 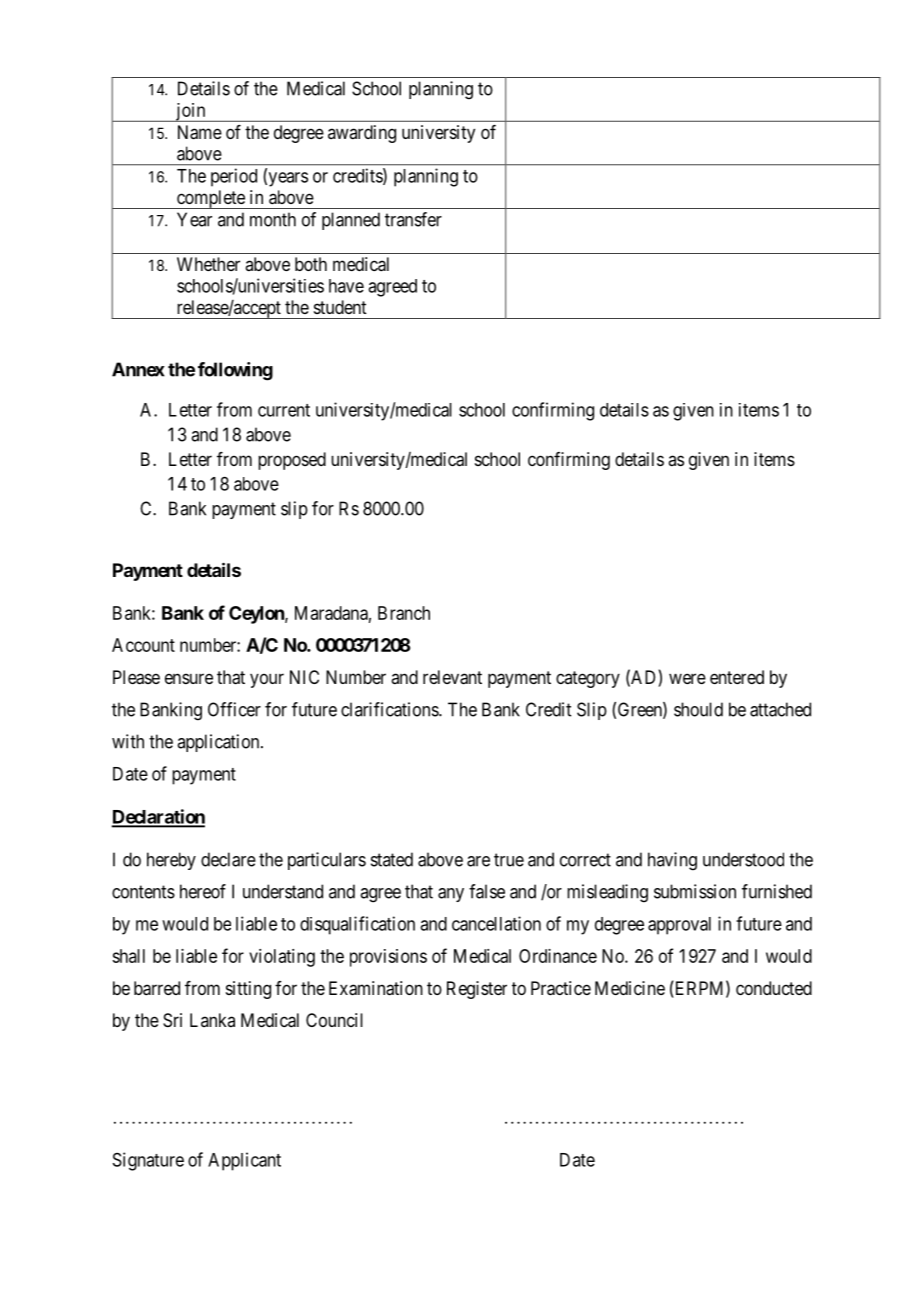 I want to click on awarding, so click(x=362, y=134).
